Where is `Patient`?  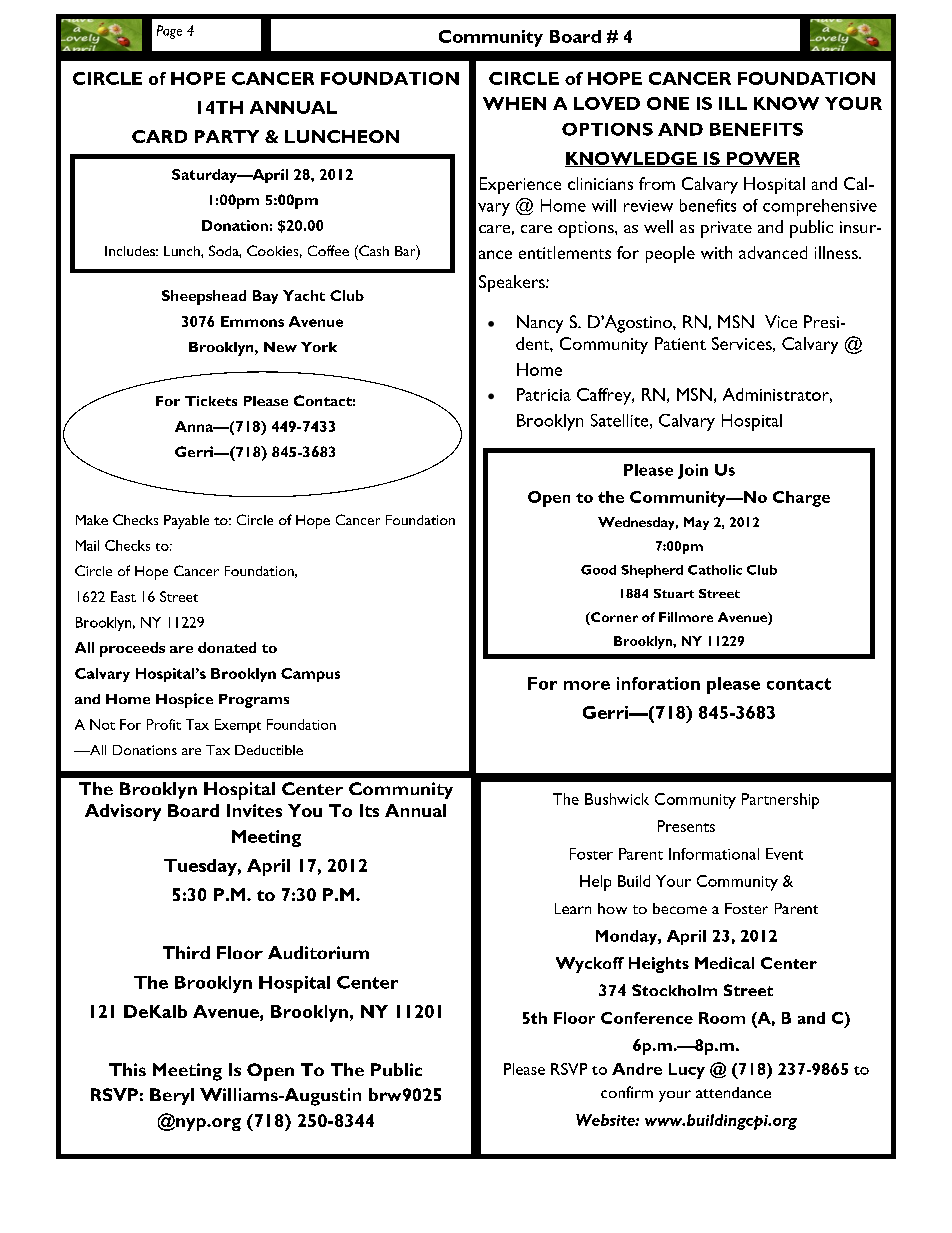
Patient is located at coordinates (680, 343).
